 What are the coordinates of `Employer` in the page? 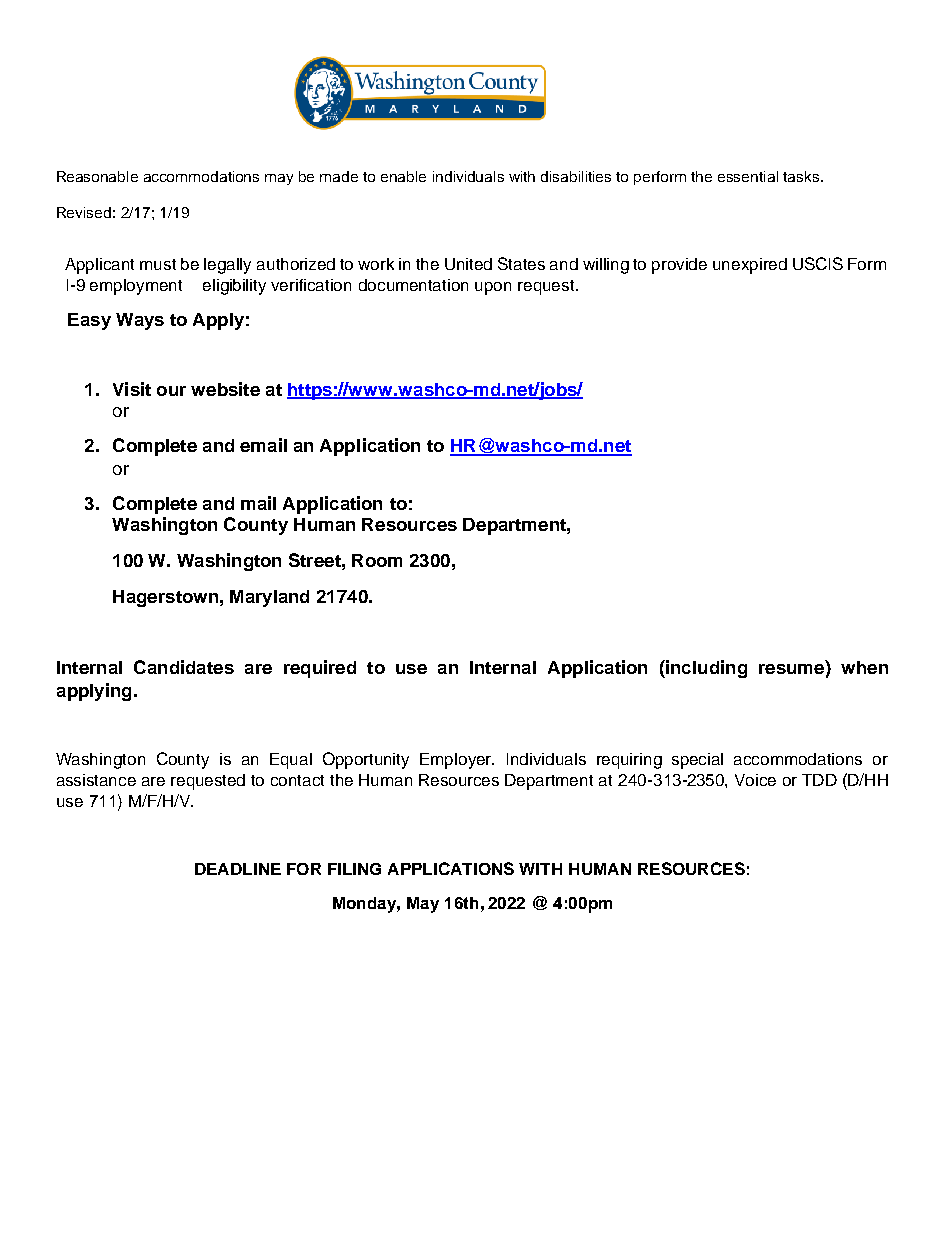 It's located at (457, 761).
